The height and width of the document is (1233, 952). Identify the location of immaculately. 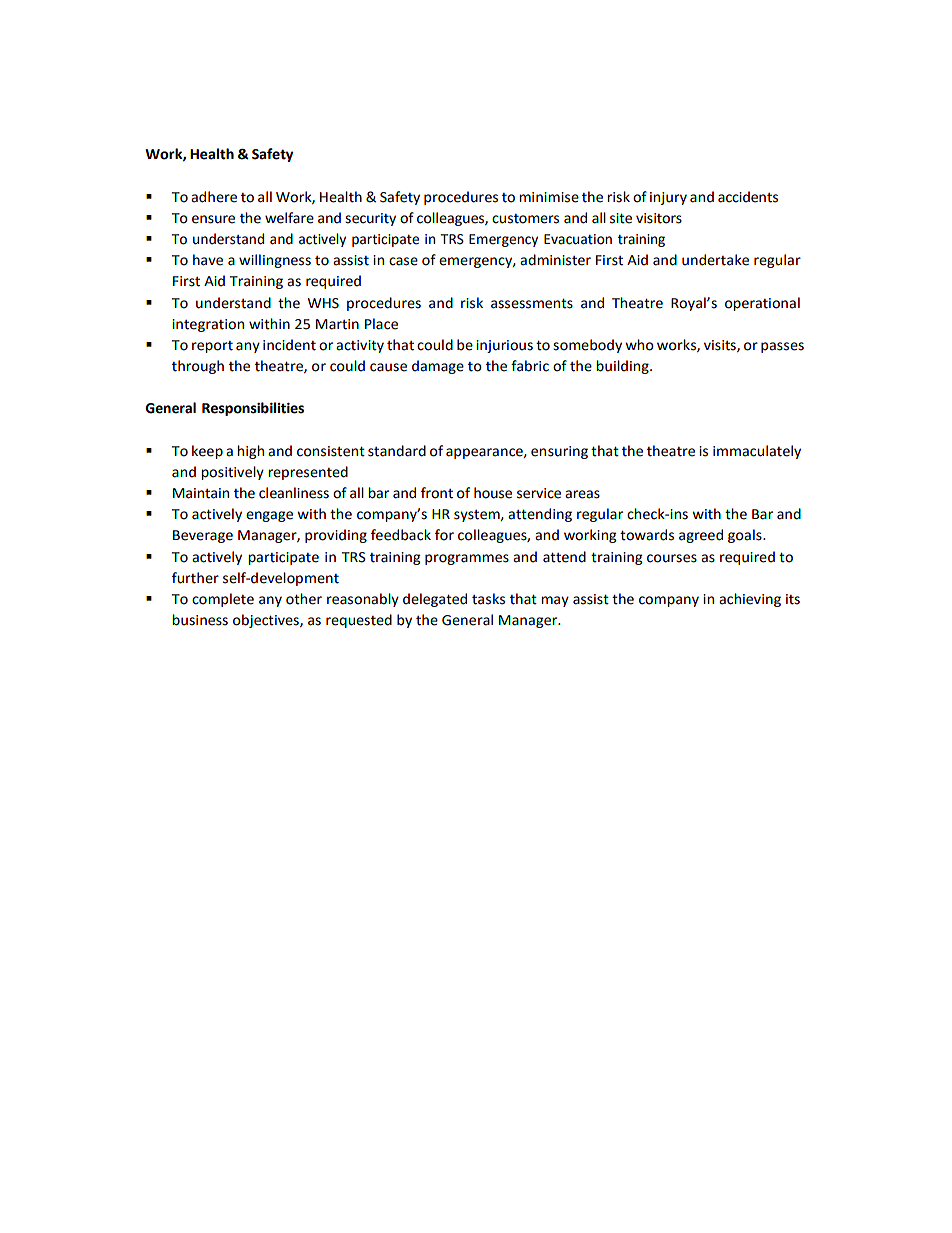
(757, 452).
